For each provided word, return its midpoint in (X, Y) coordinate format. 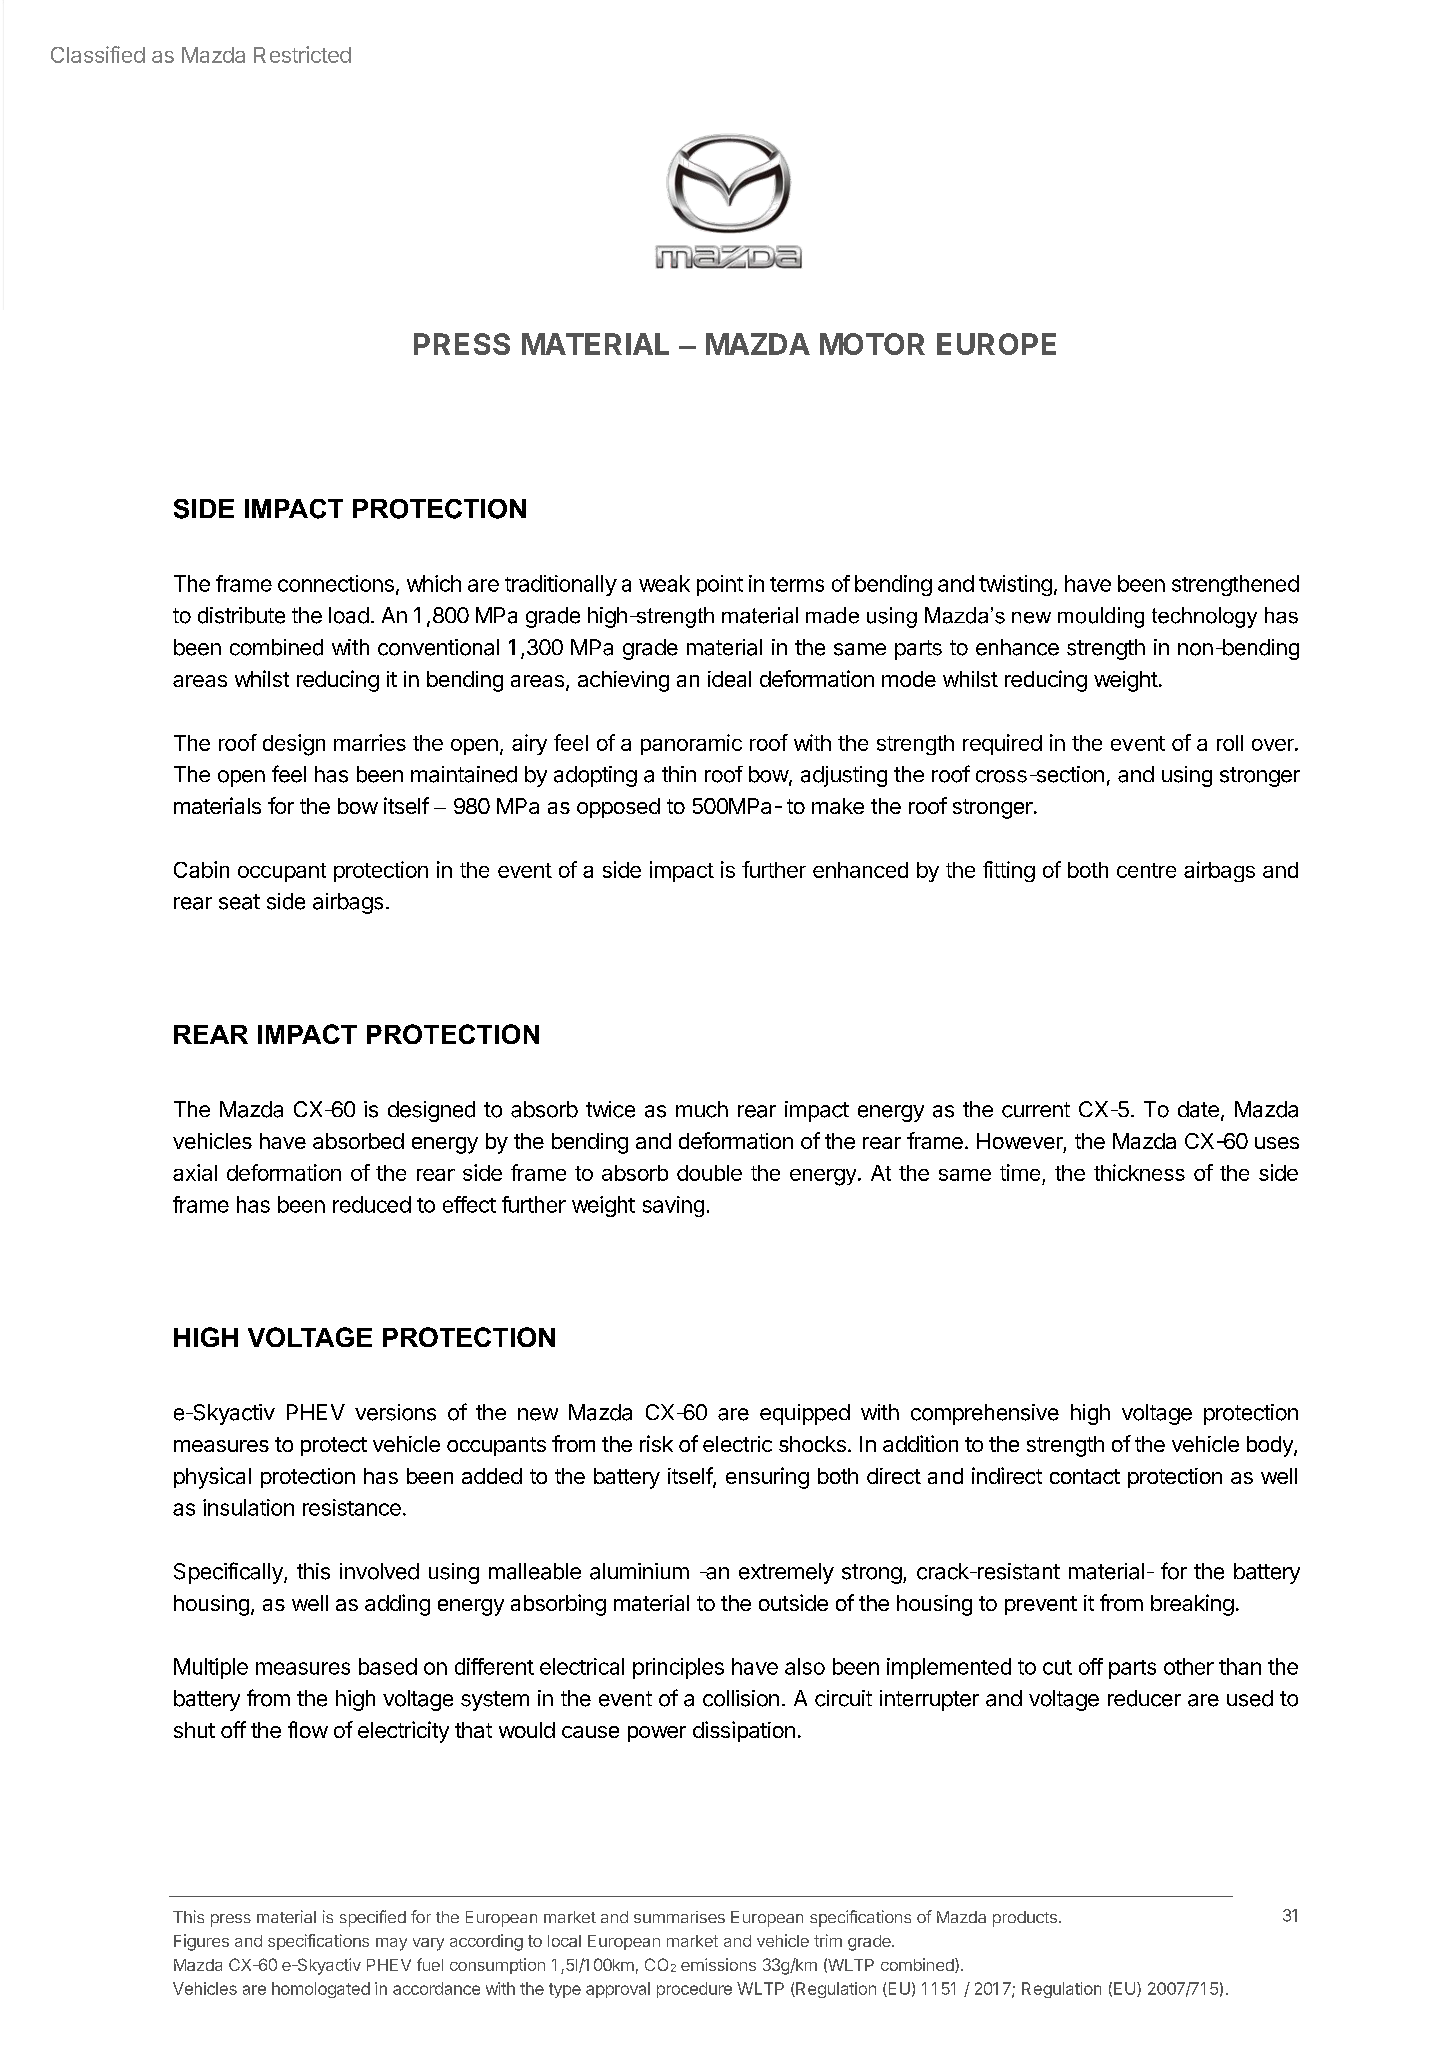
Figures (201, 1942)
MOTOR (872, 344)
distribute (241, 615)
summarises (679, 1917)
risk (656, 1443)
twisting (1015, 585)
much (702, 1109)
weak (664, 583)
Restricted (302, 54)
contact (1085, 1476)
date (1198, 1109)
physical (212, 1478)
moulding (1101, 617)
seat (239, 902)
